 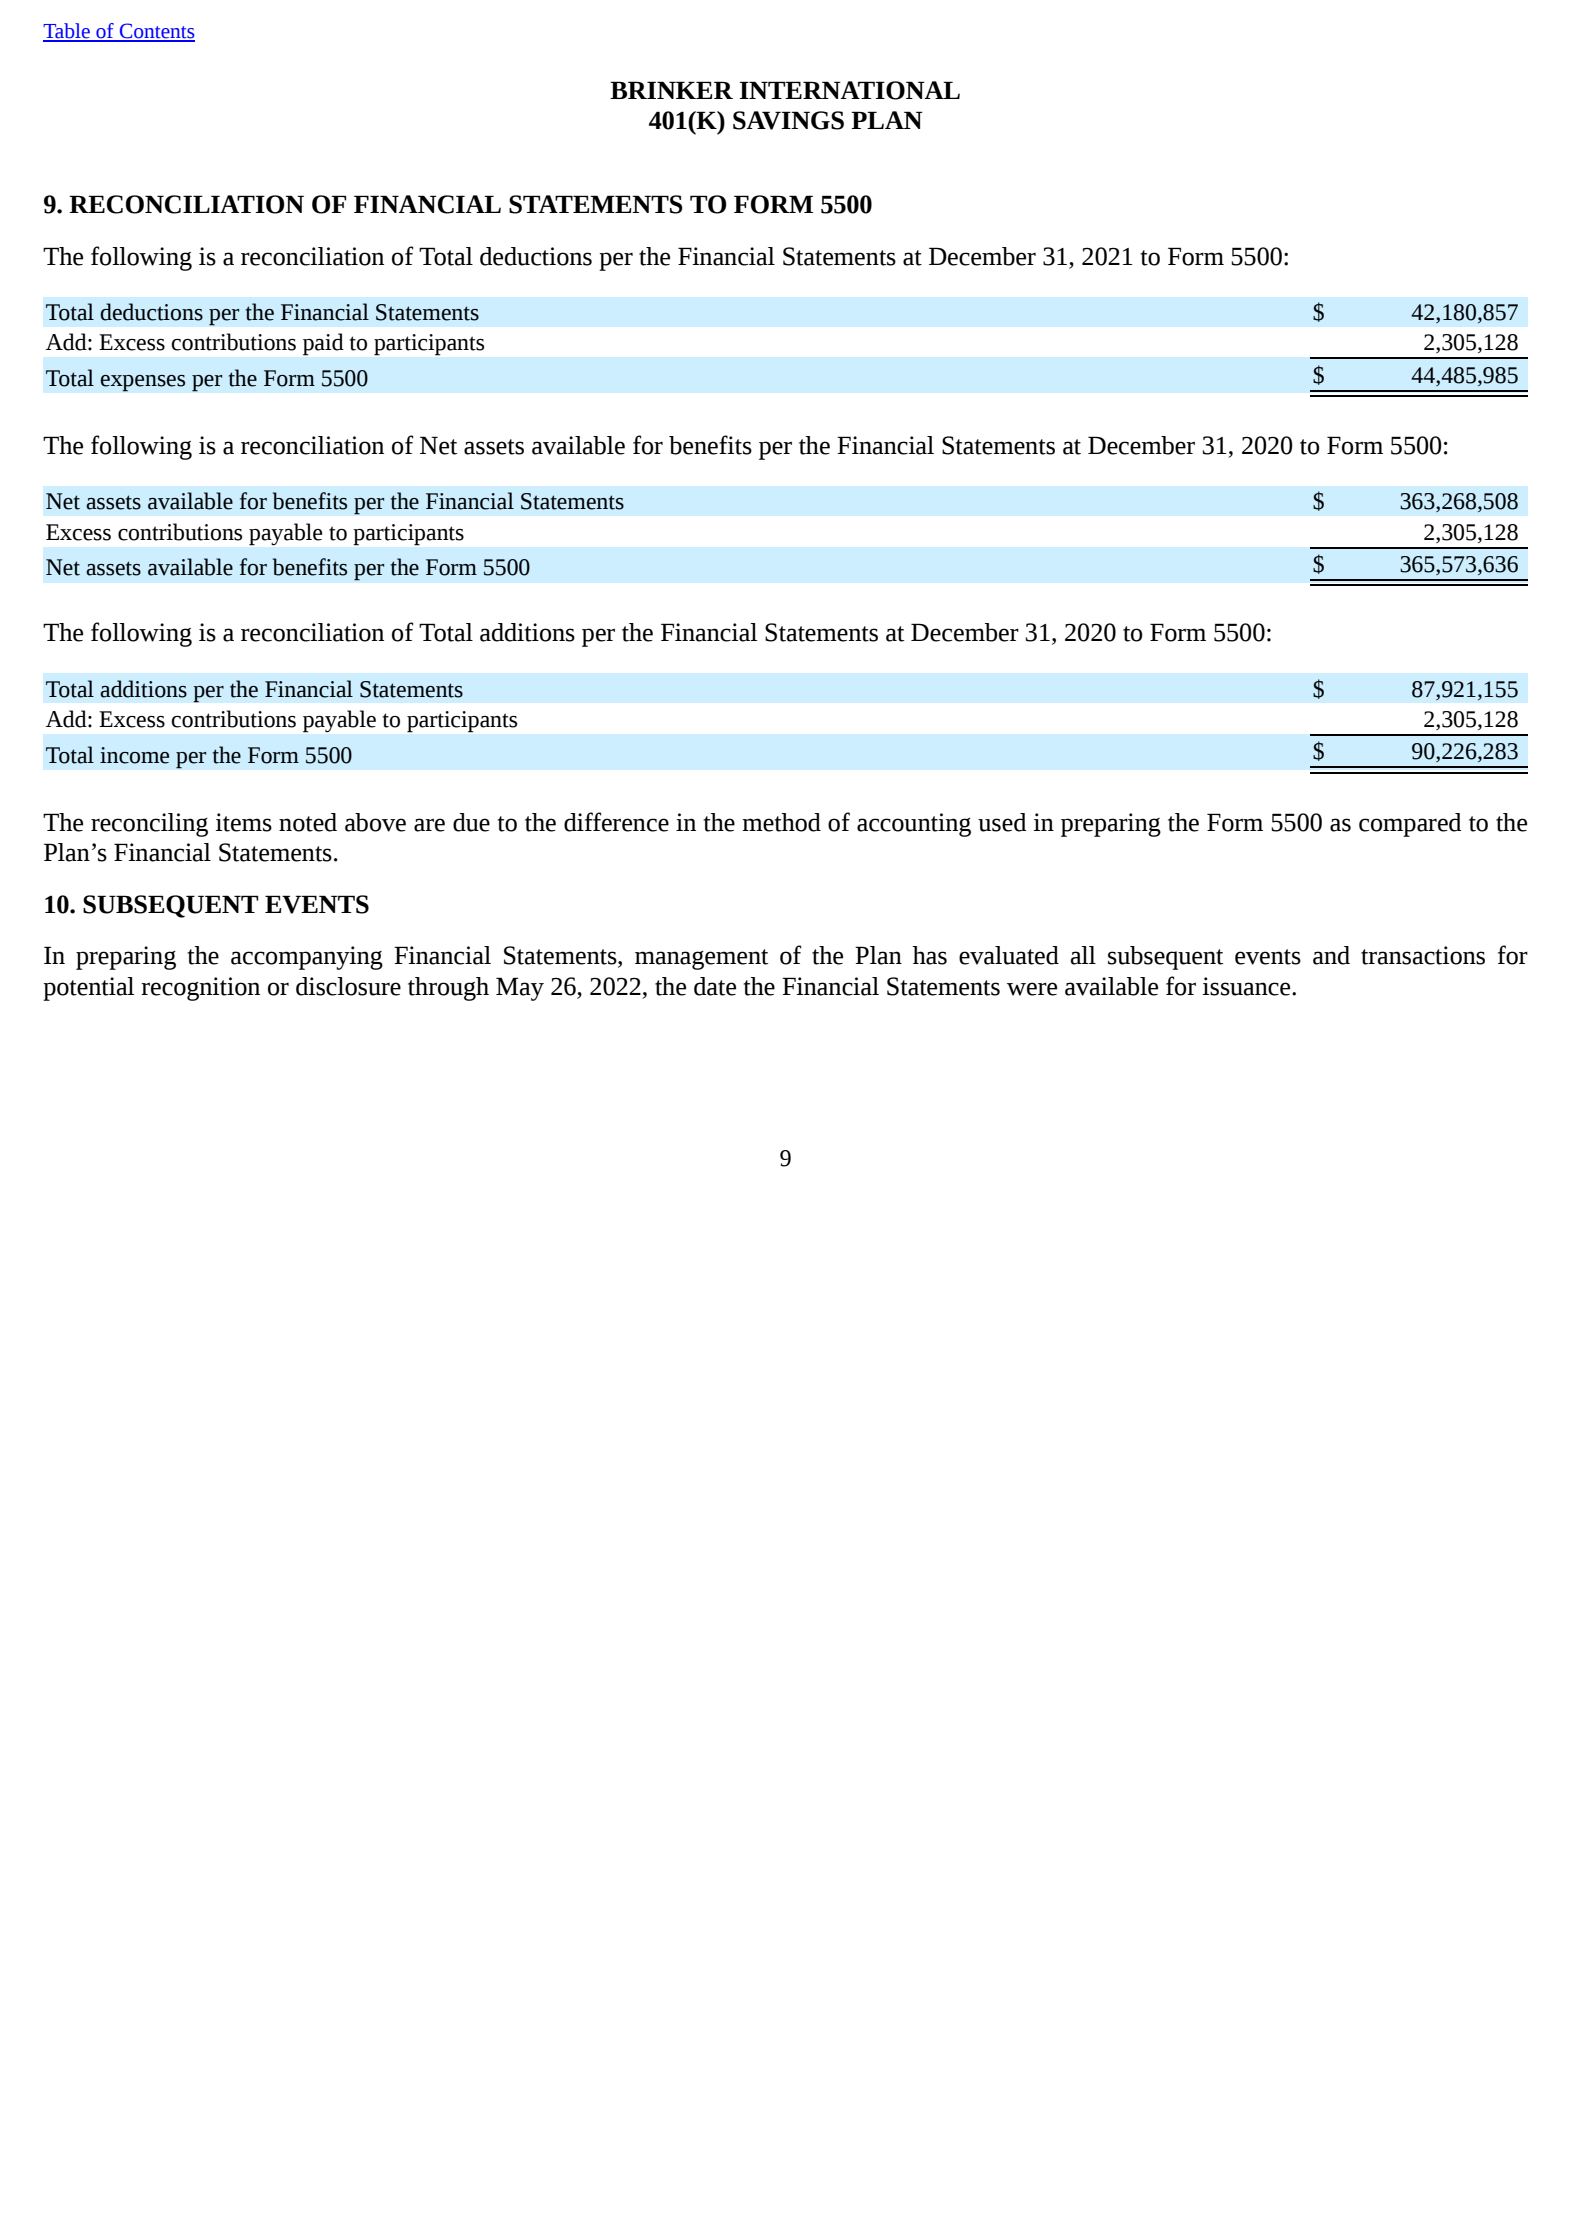 I want to click on items, so click(x=243, y=822).
